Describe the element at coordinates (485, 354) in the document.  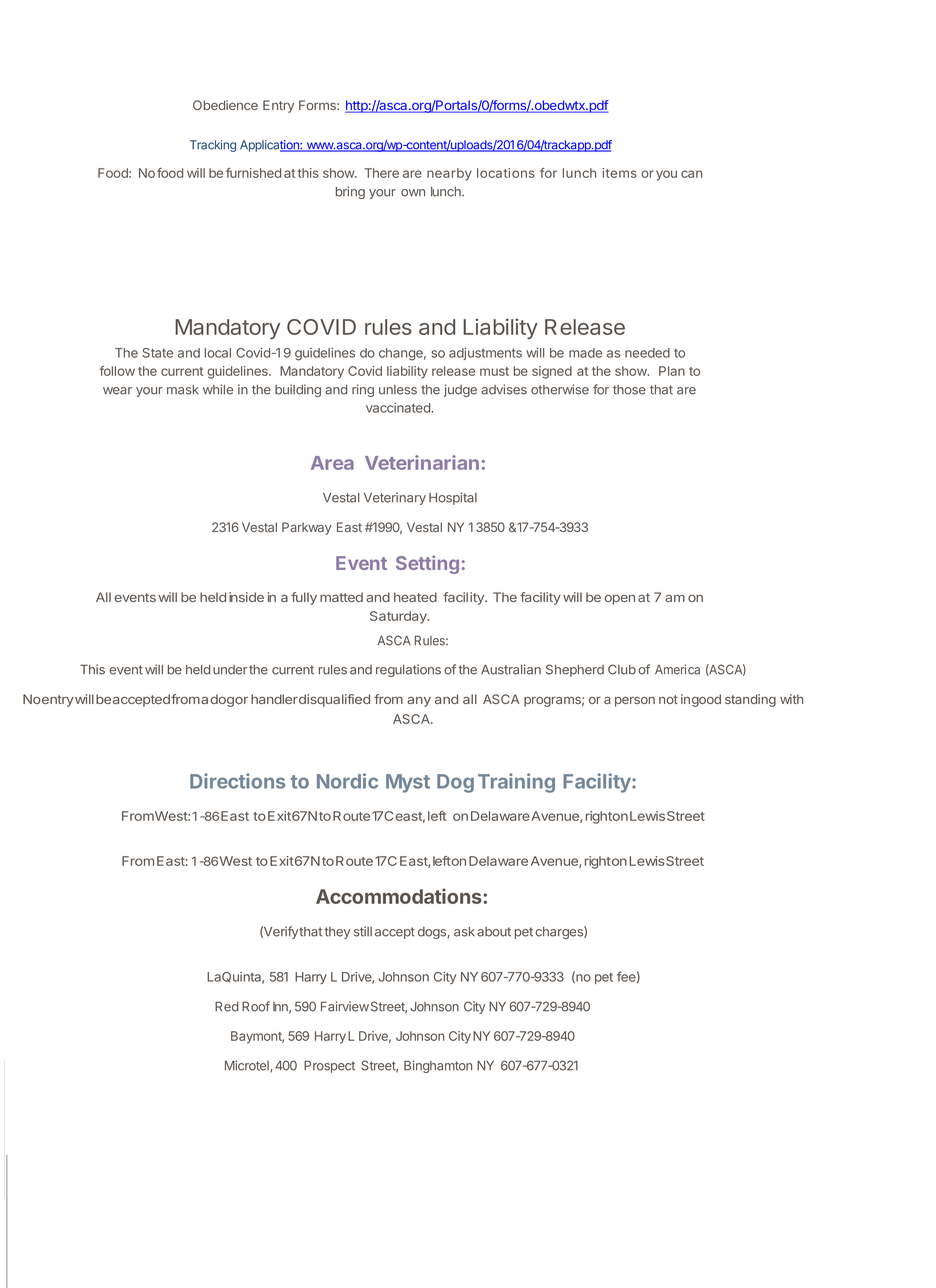
I see `adjustments` at that location.
